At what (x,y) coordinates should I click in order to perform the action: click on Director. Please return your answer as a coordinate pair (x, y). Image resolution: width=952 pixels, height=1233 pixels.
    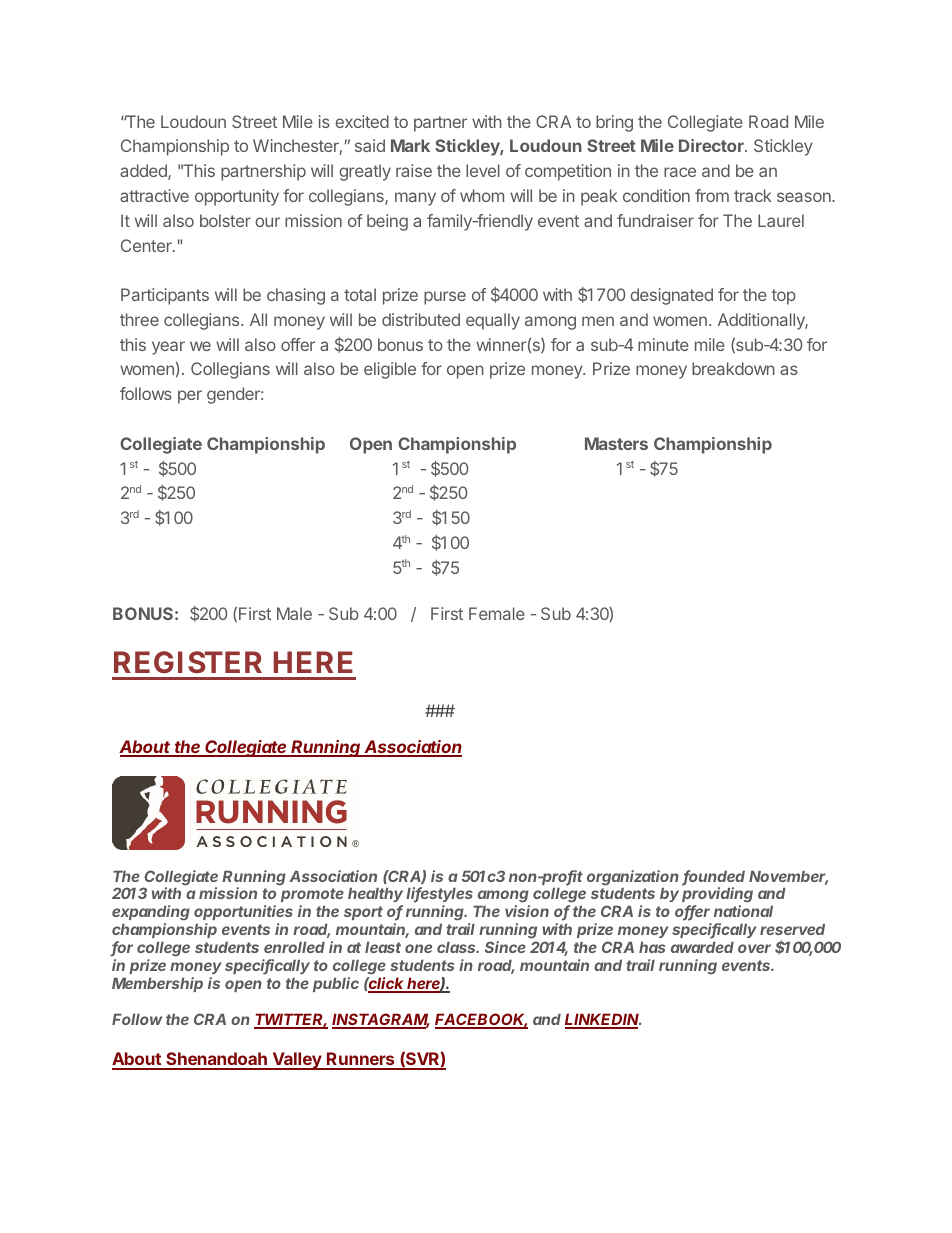
    Looking at the image, I should click on (712, 145).
